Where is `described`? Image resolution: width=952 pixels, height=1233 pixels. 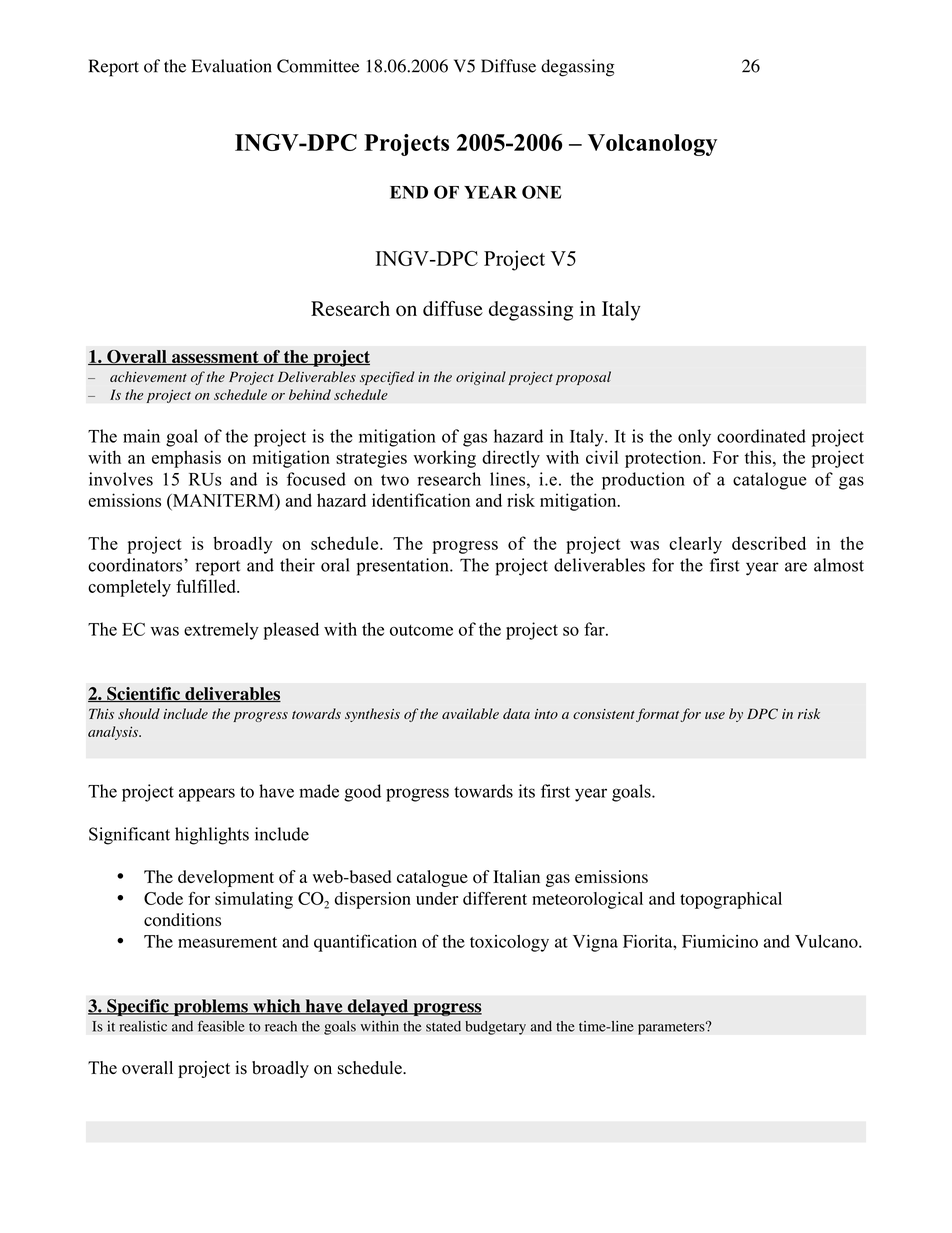
described is located at coordinates (769, 543).
